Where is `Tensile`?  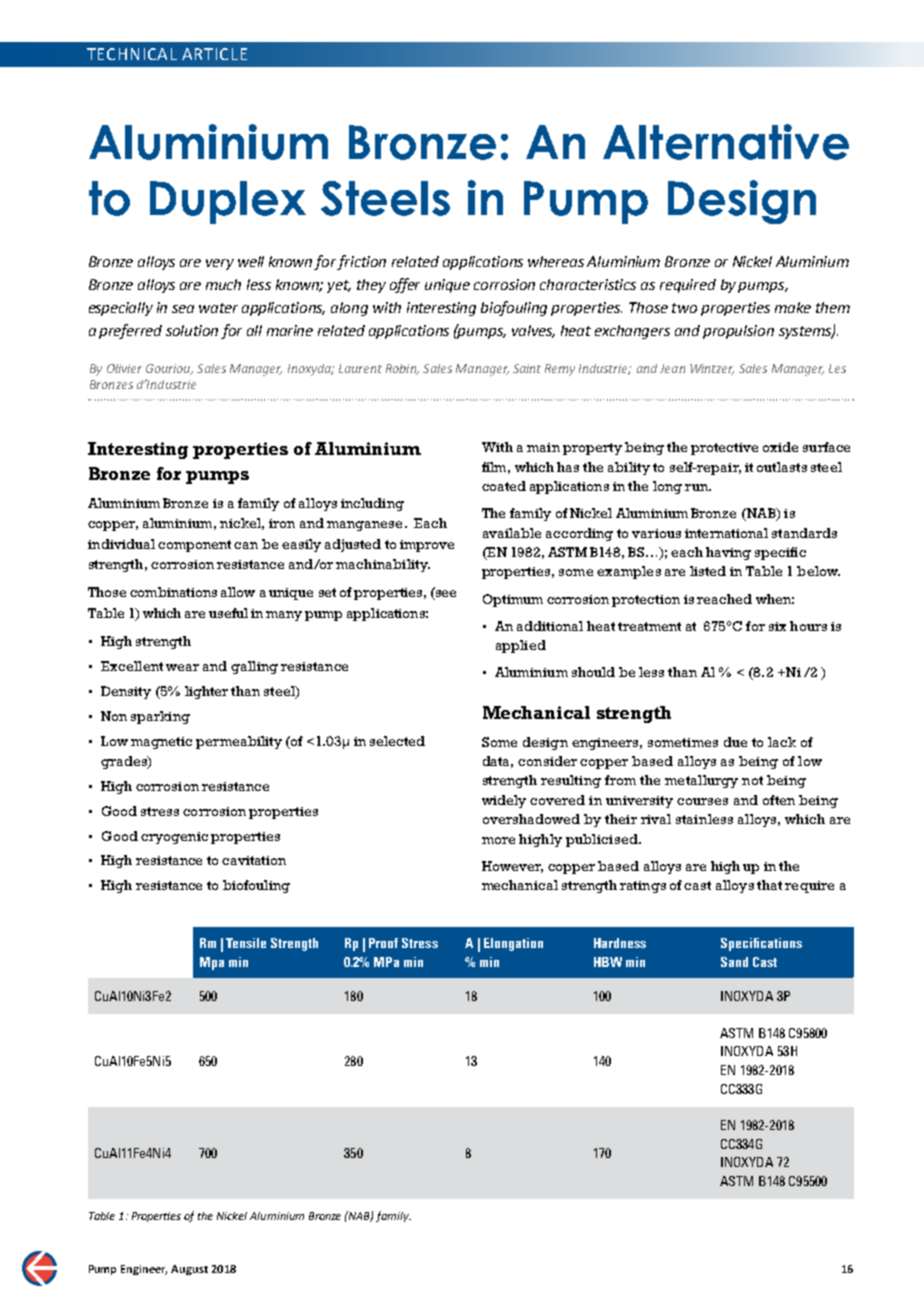 Tensile is located at coordinates (246, 943).
